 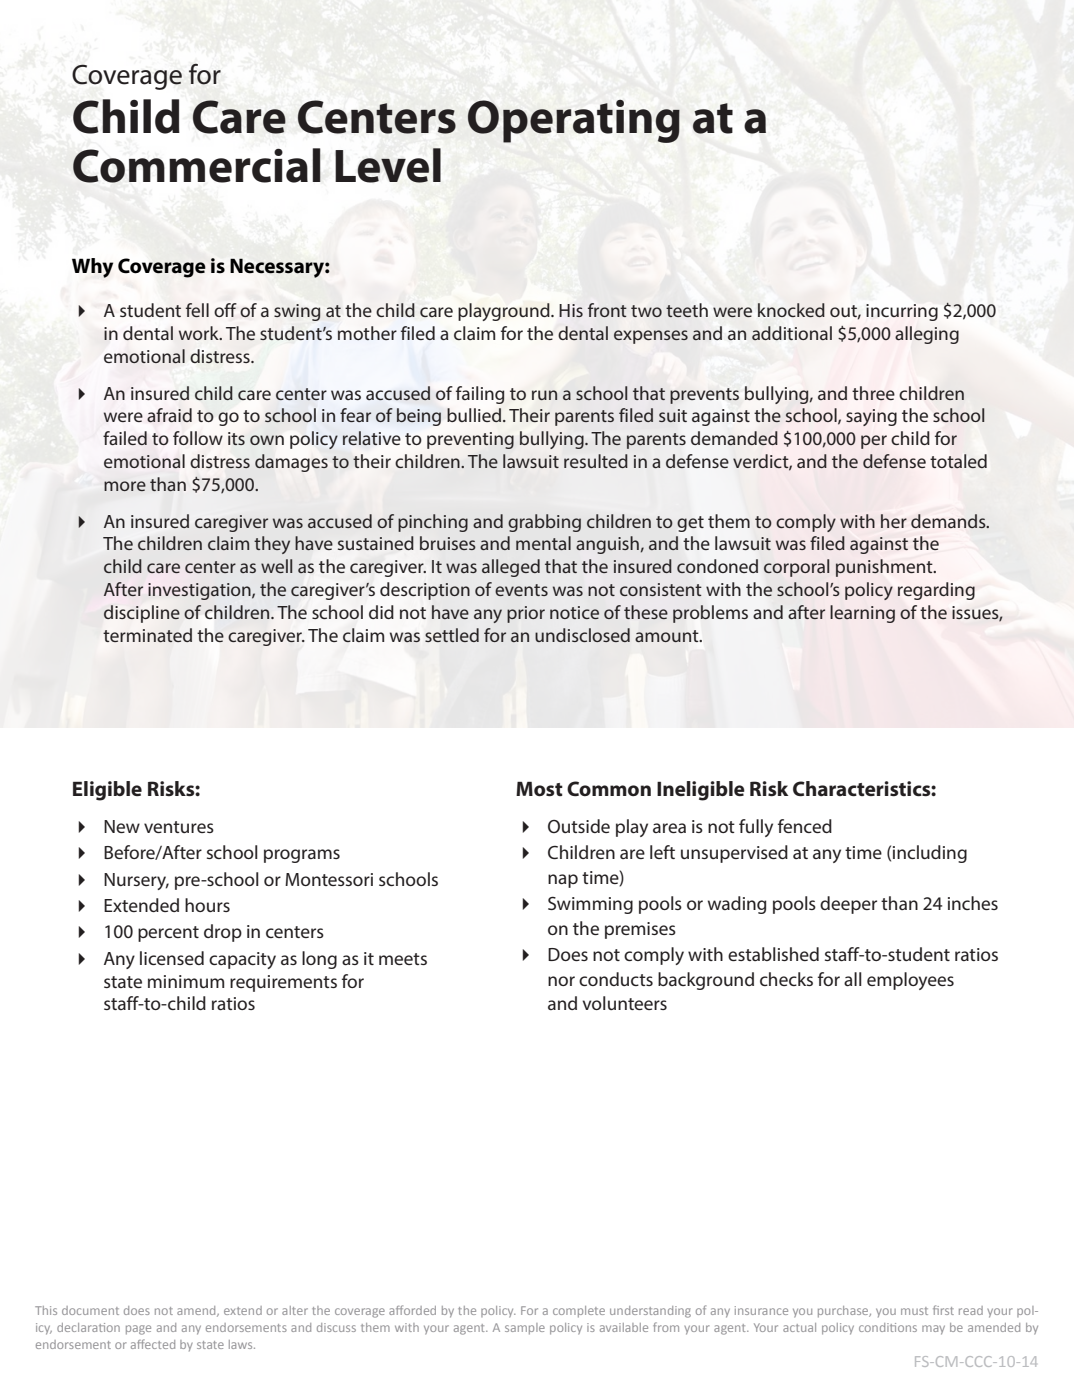 What do you see at coordinates (574, 121) in the screenshot?
I see `Operating` at bounding box center [574, 121].
